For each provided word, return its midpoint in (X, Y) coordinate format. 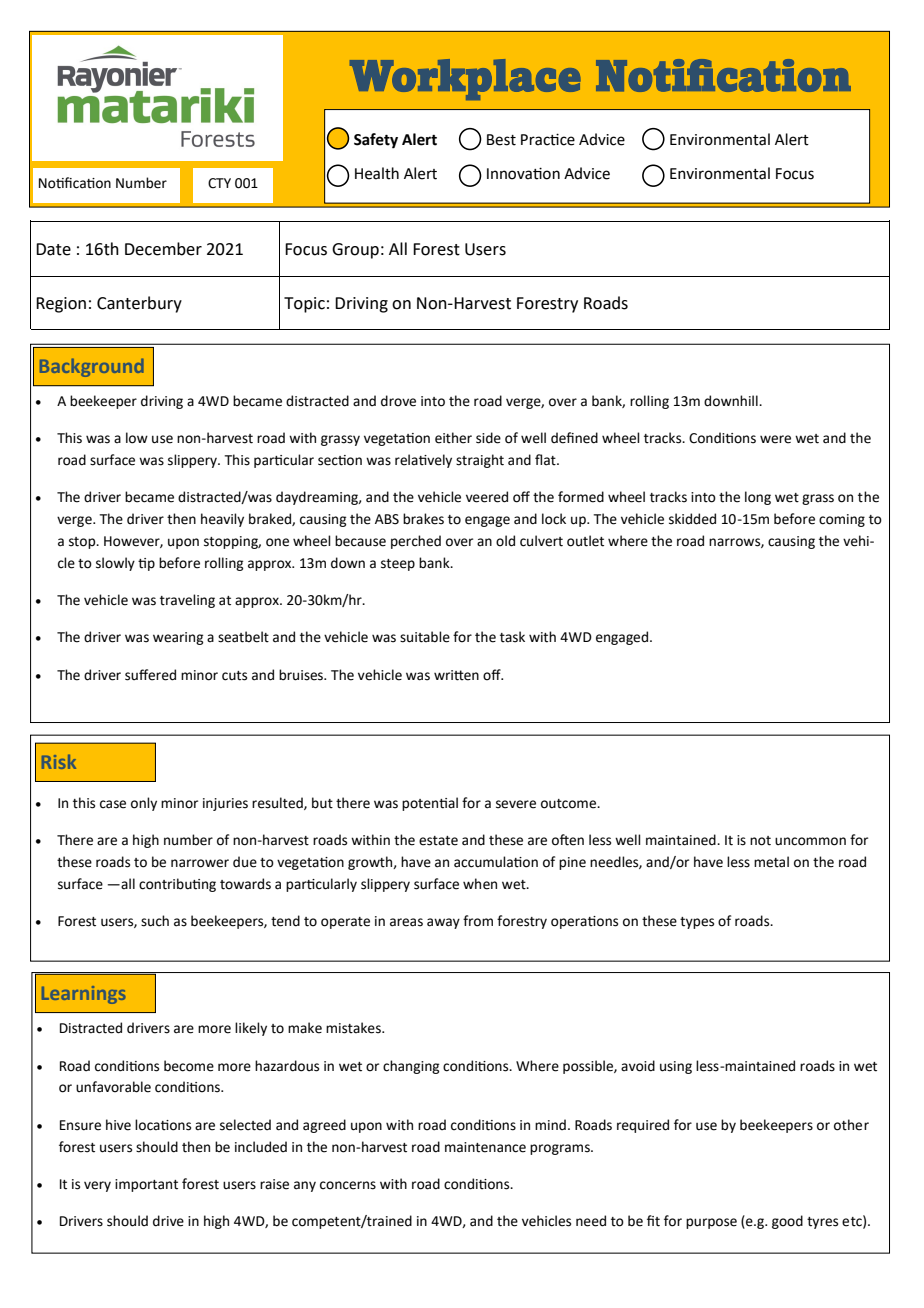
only (144, 804)
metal (771, 862)
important (146, 1185)
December (163, 249)
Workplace (465, 79)
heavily (222, 520)
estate (438, 841)
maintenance (485, 1147)
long (758, 498)
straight (480, 461)
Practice (548, 139)
